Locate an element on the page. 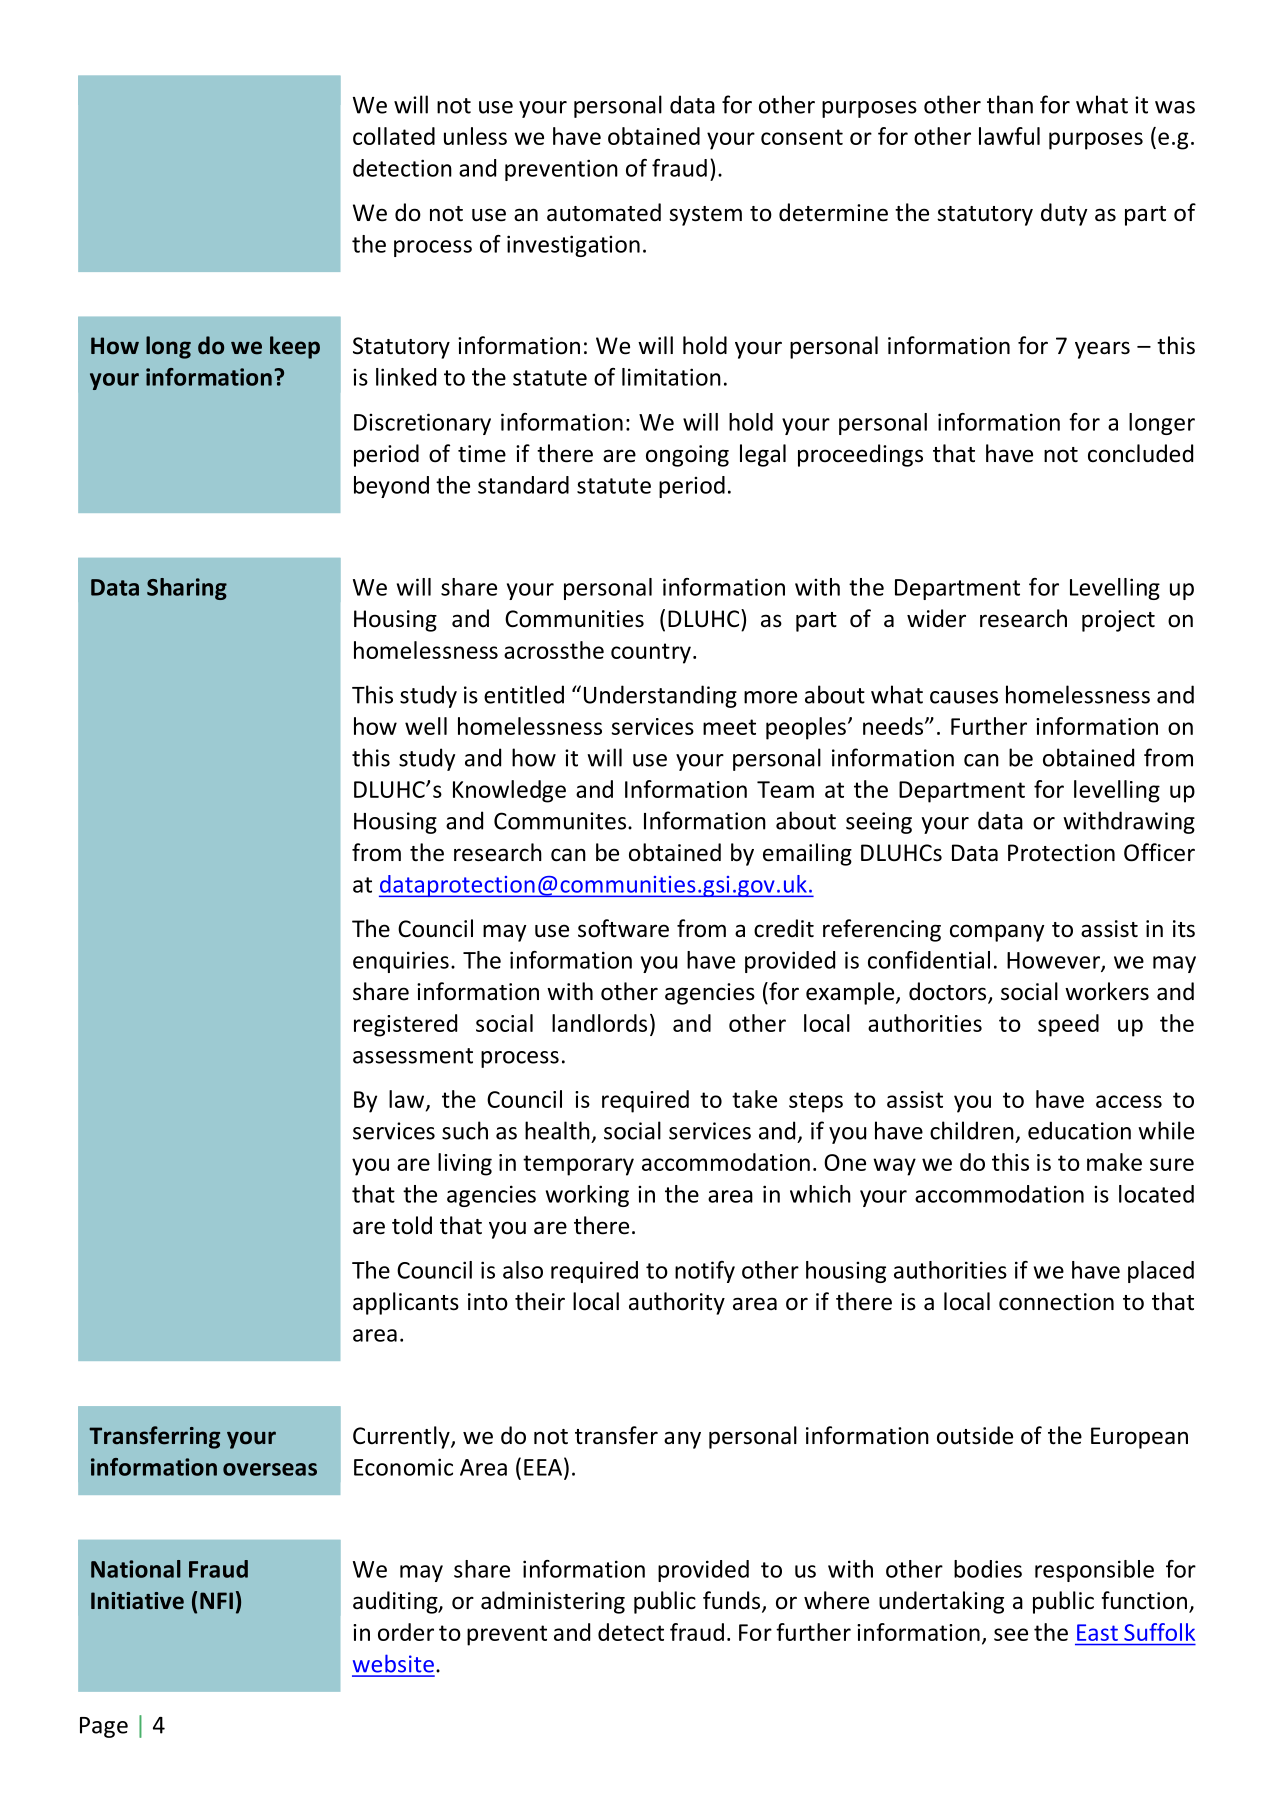 This image has height=1815, width=1284. Initiative is located at coordinates (137, 1601).
